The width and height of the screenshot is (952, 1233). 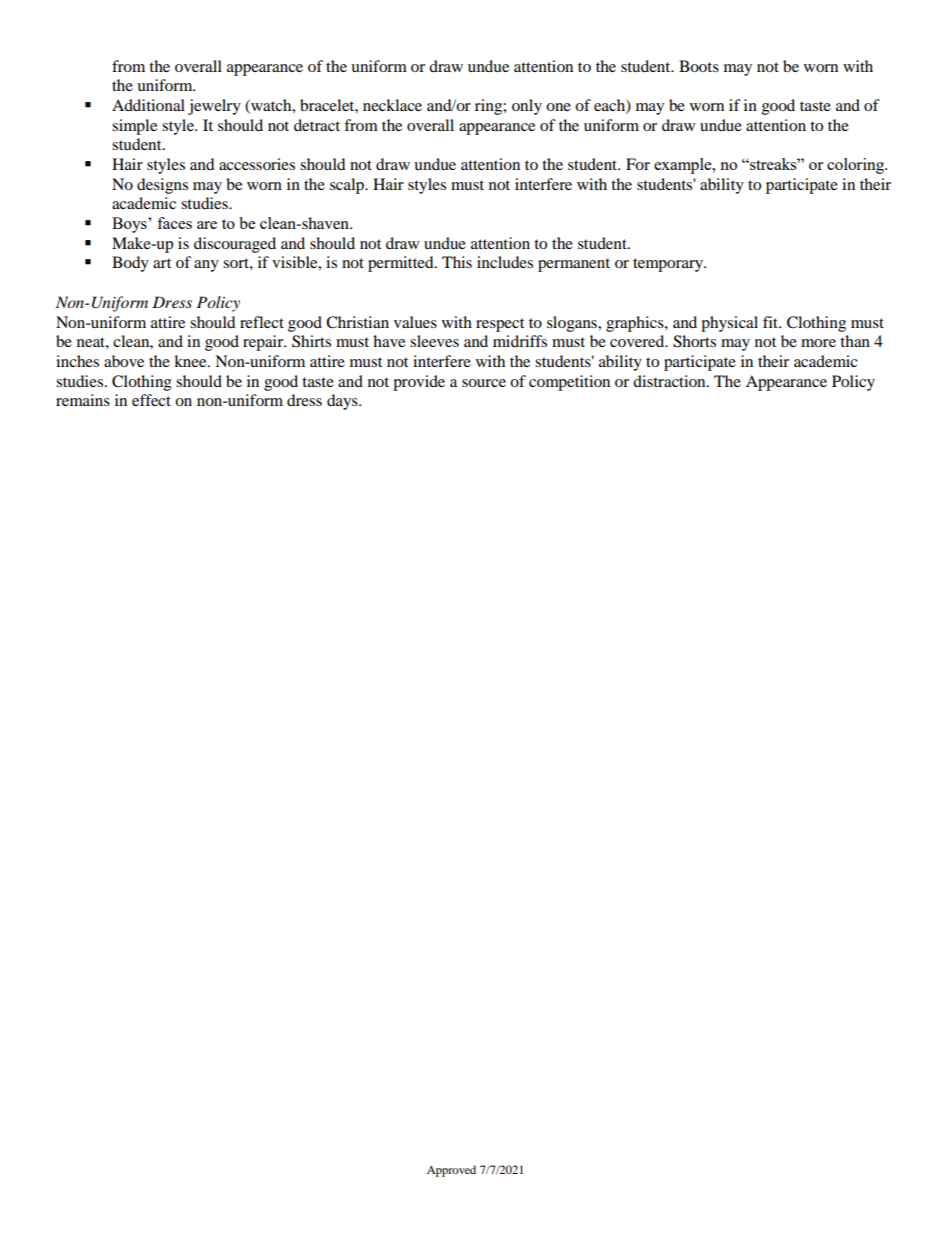 I want to click on Approved, so click(x=451, y=1171).
